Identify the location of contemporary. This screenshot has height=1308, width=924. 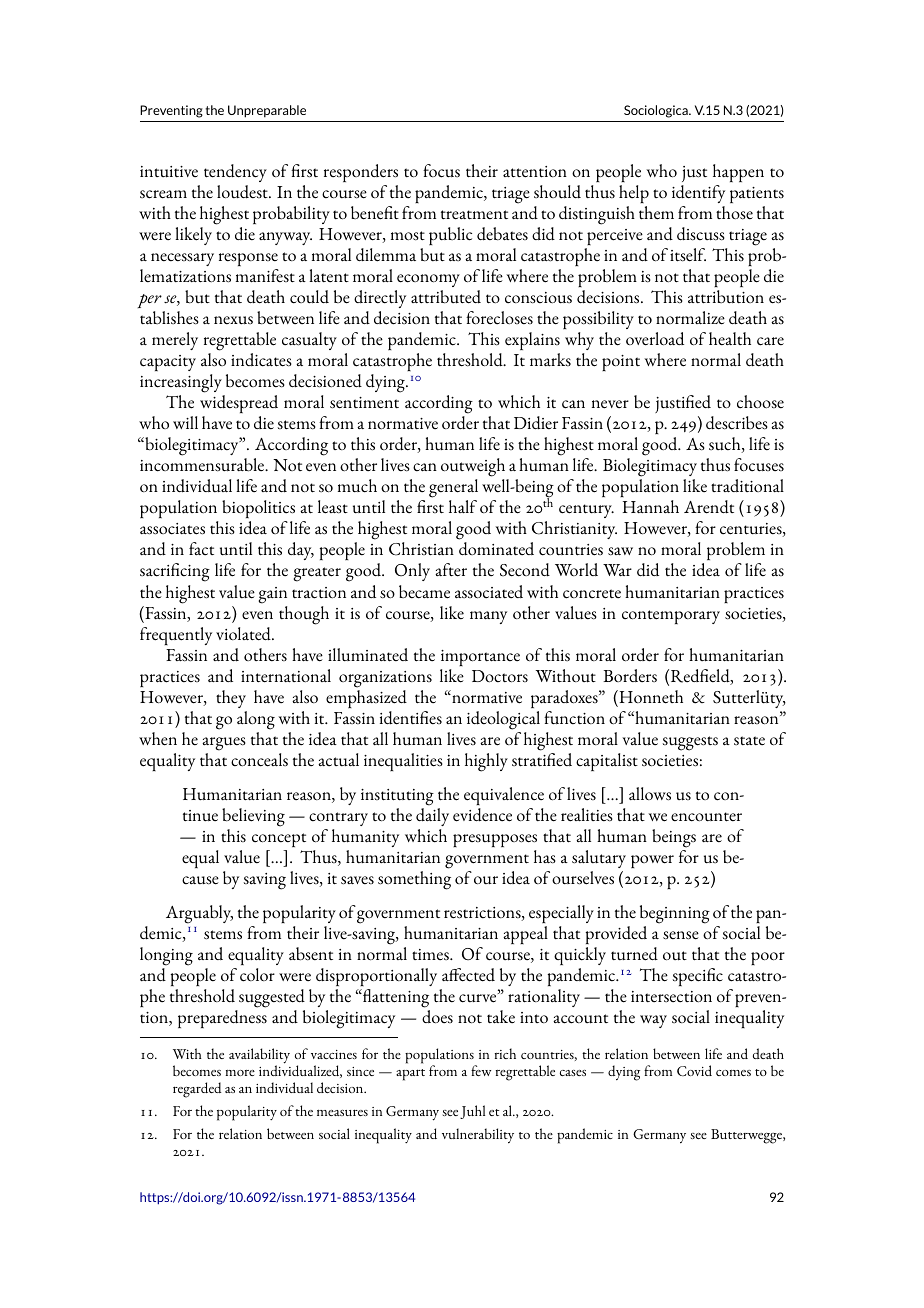
(671, 617).
